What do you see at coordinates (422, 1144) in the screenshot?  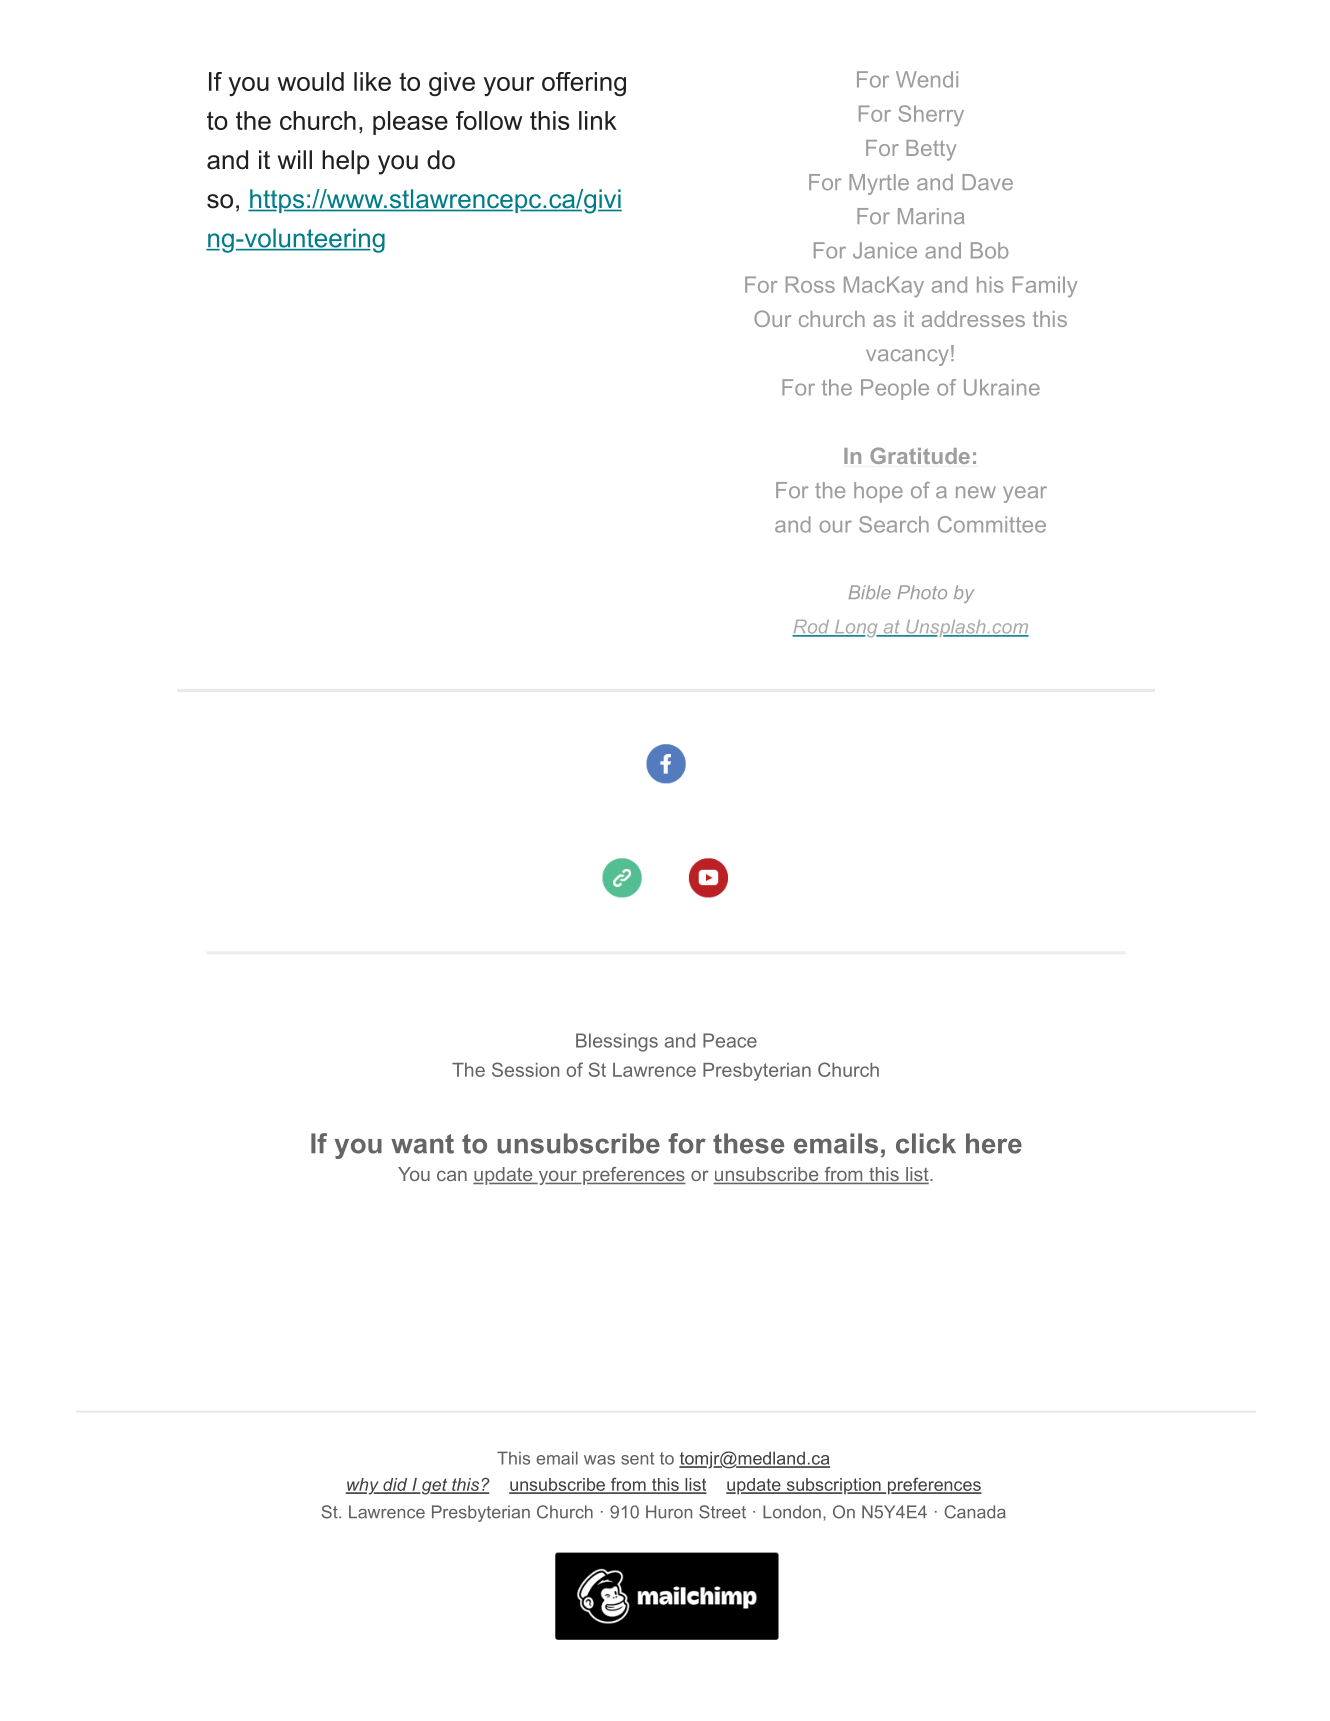 I see `want` at bounding box center [422, 1144].
